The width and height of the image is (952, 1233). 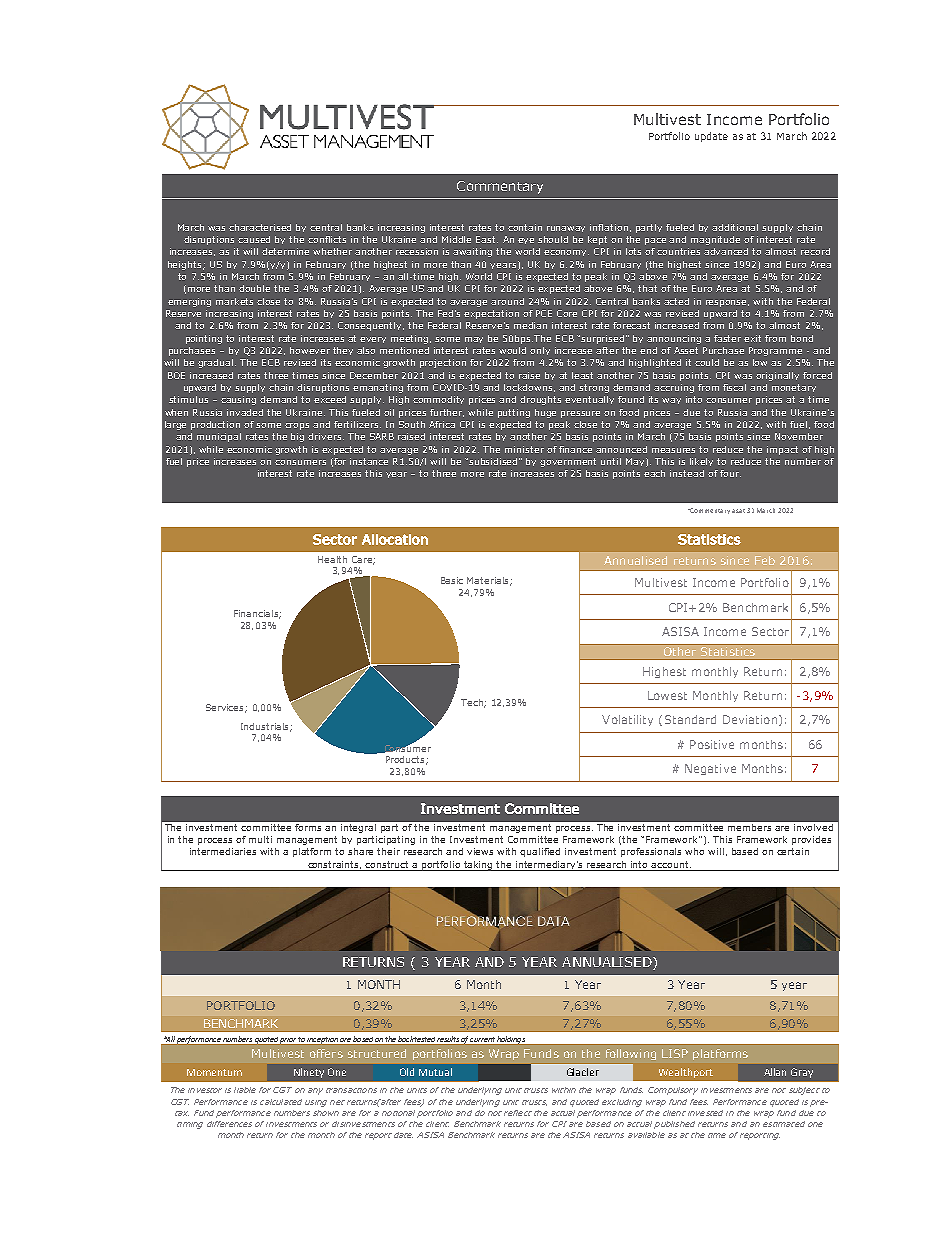 What do you see at coordinates (332, 559) in the image?
I see `Health` at bounding box center [332, 559].
